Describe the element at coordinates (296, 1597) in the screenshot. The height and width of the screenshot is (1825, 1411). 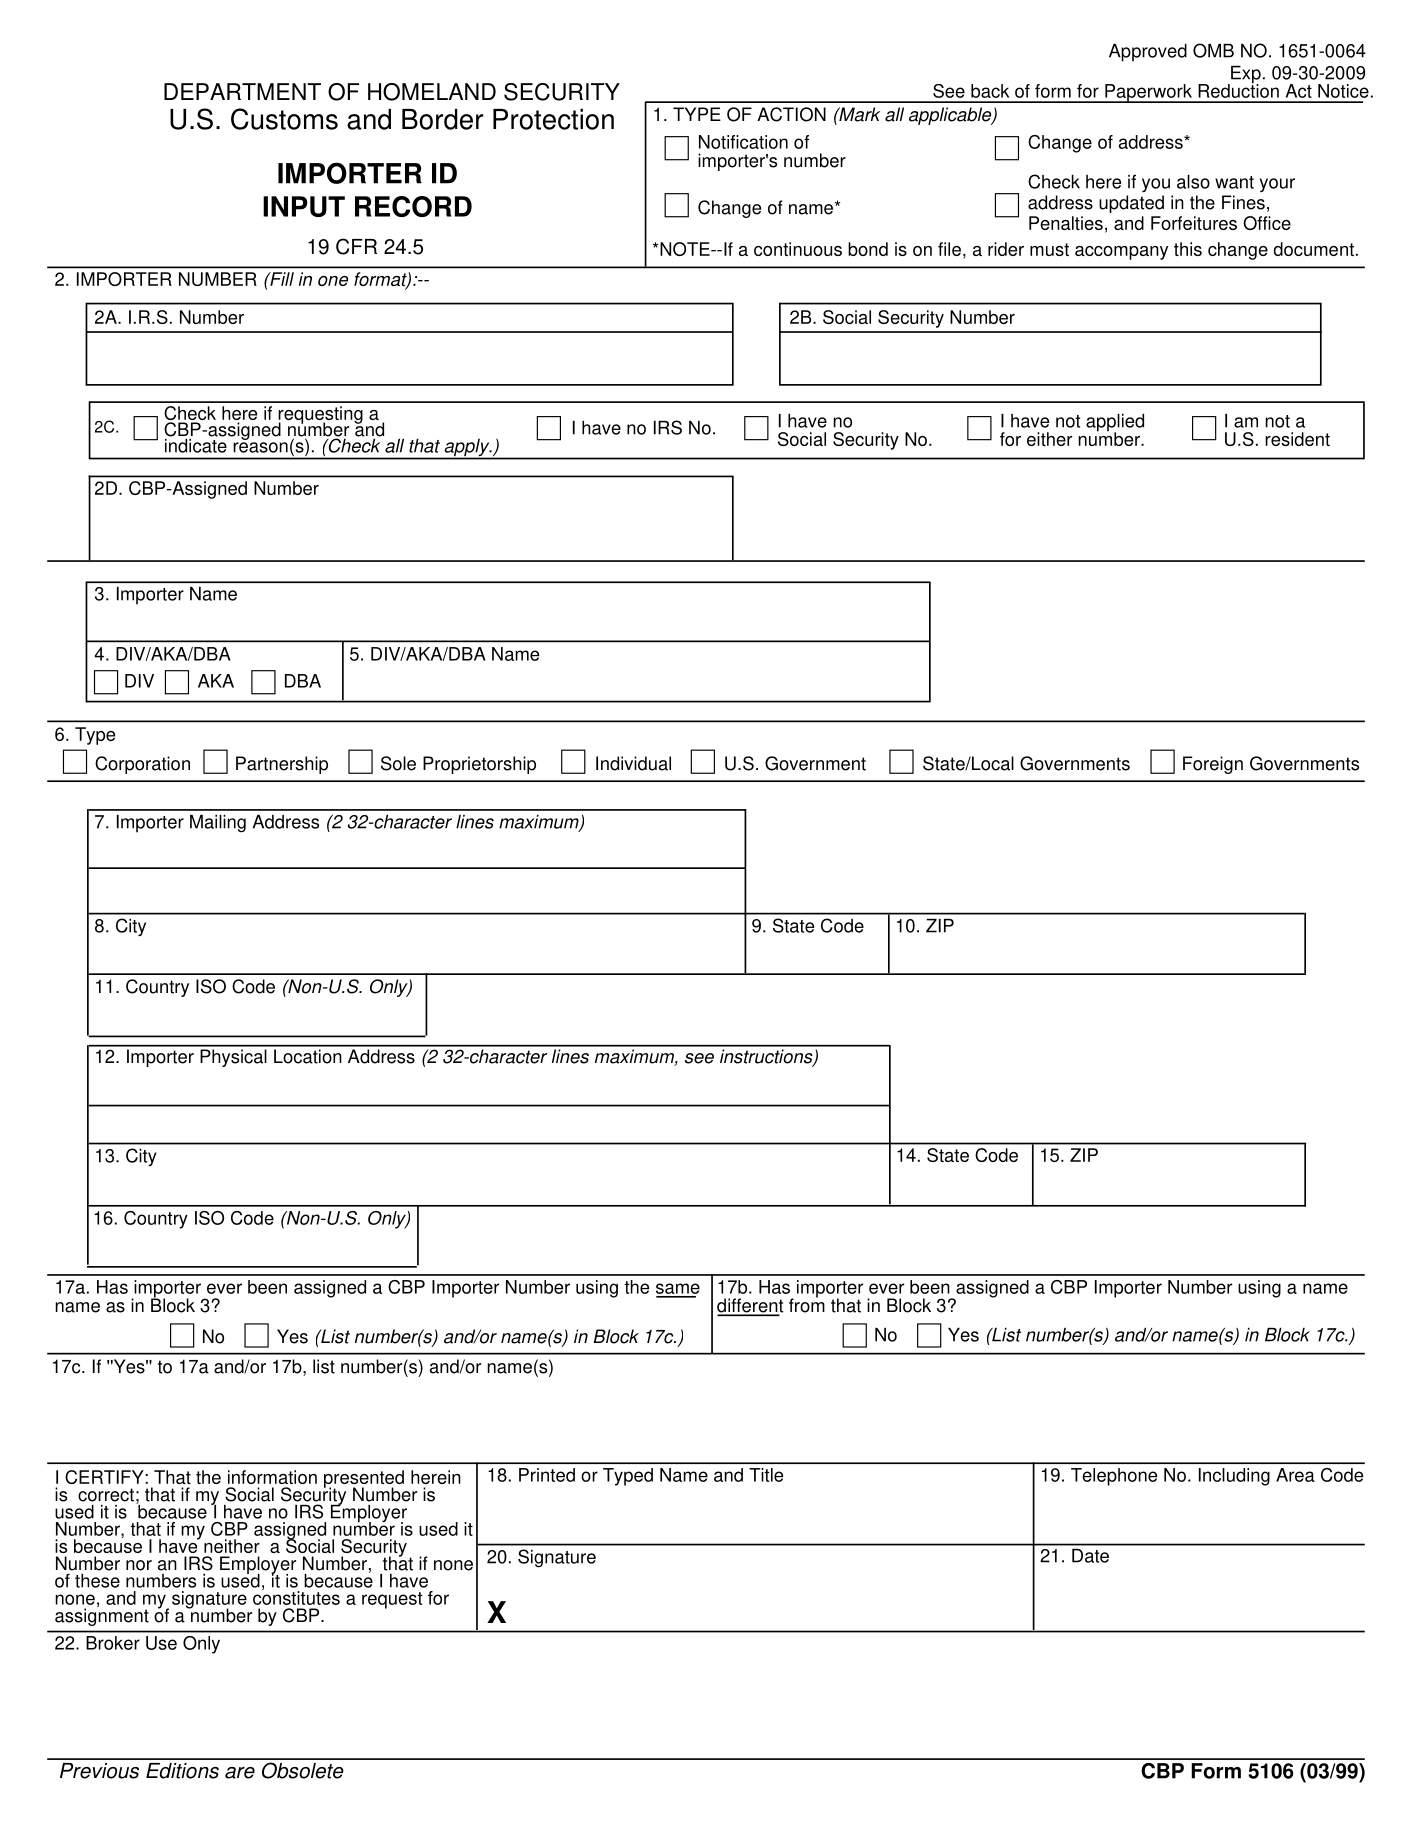
I see `constitutes` at that location.
